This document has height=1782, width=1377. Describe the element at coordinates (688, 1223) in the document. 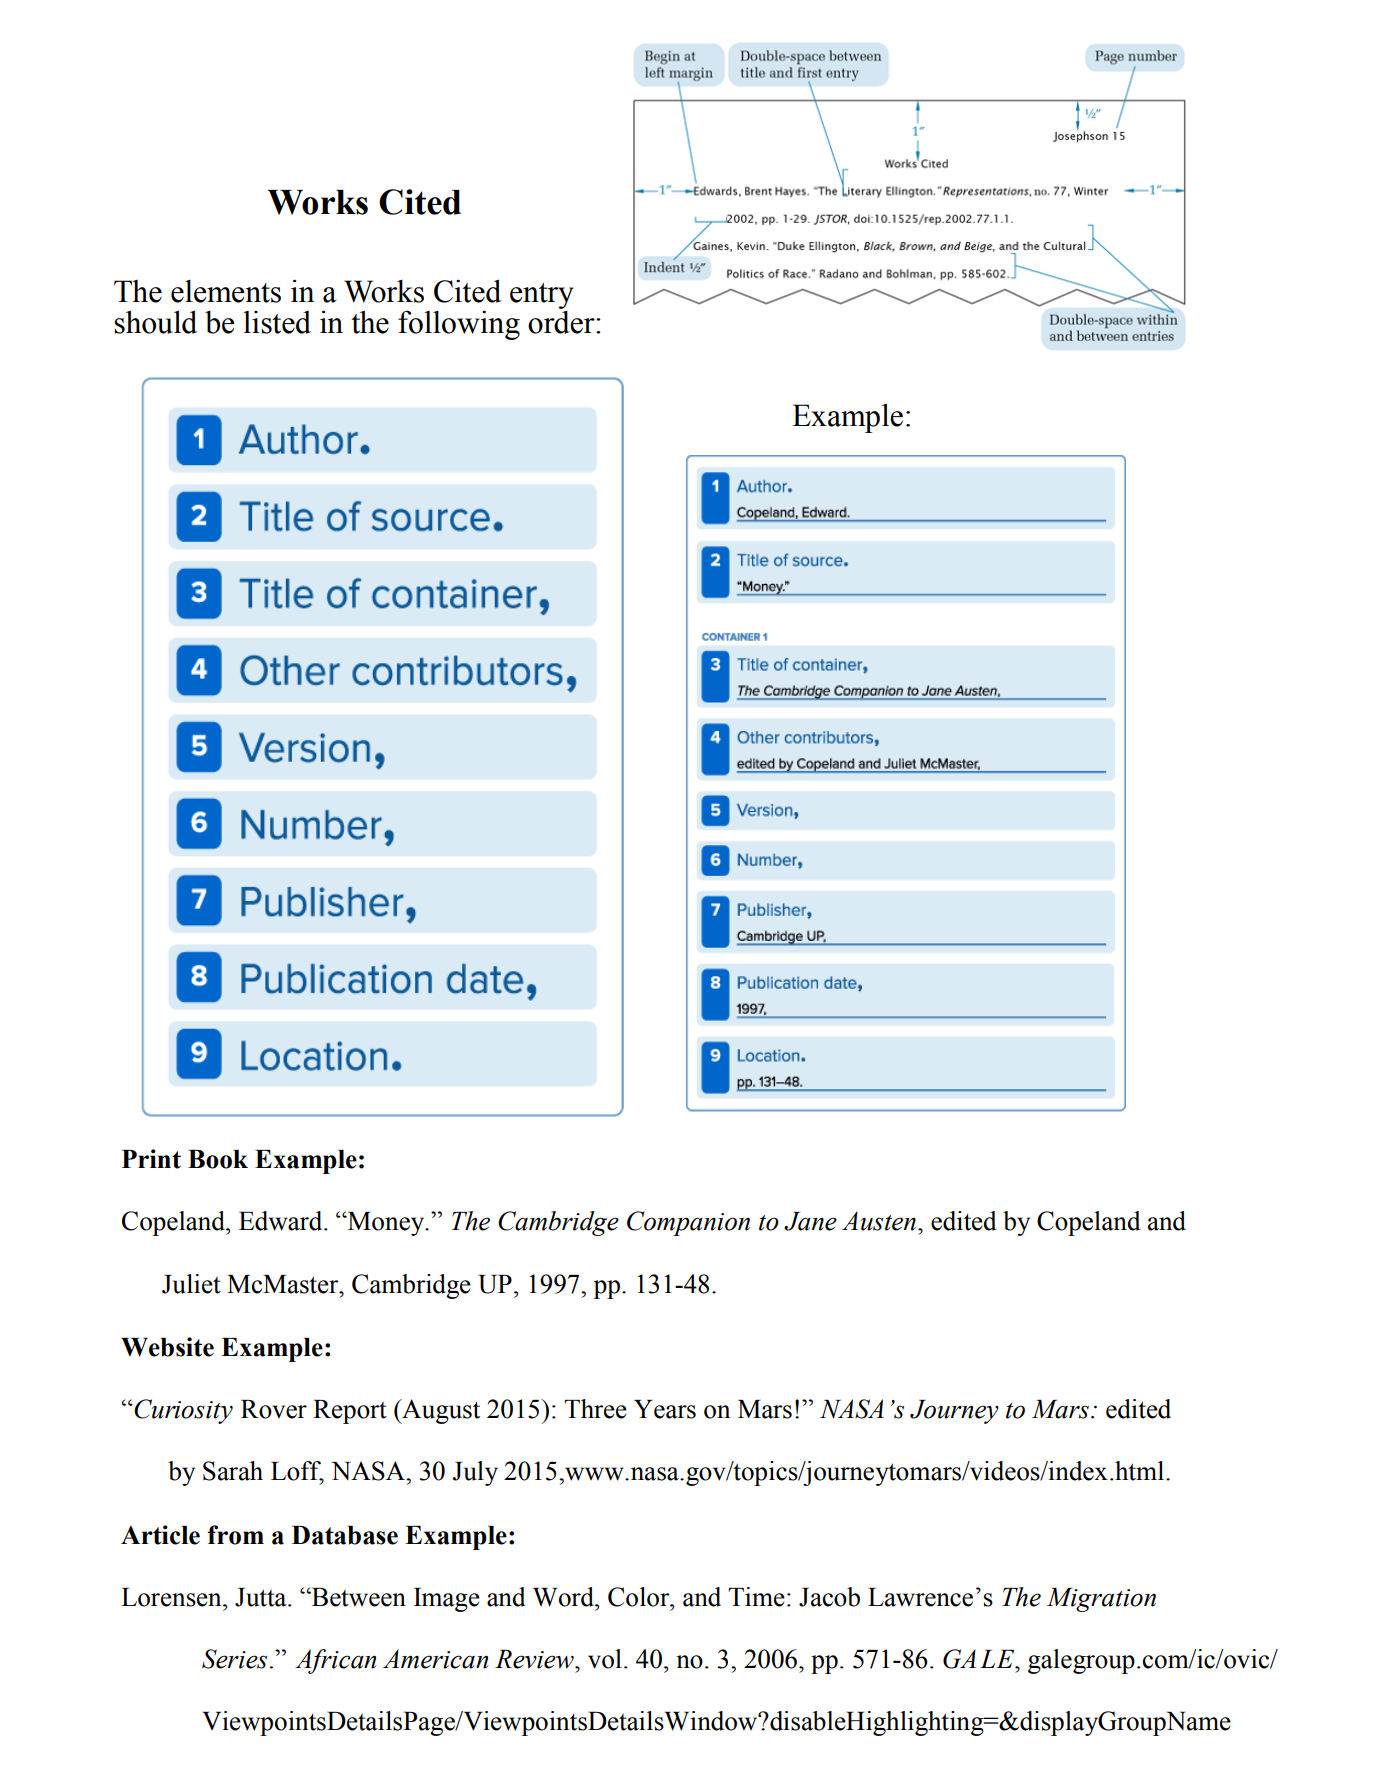

I see `Companion` at that location.
